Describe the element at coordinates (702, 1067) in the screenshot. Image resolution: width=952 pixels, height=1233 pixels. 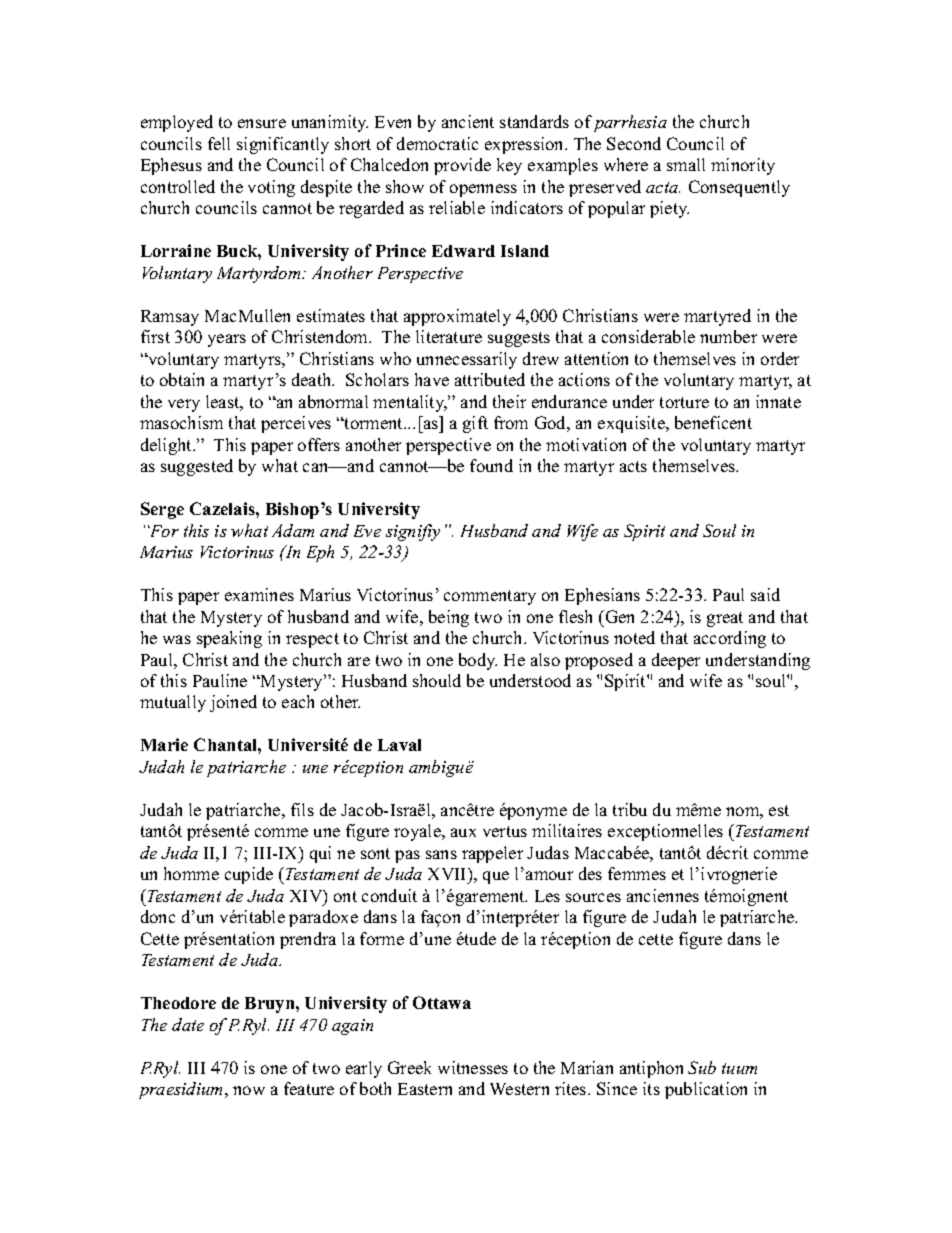
I see `Sub` at that location.
